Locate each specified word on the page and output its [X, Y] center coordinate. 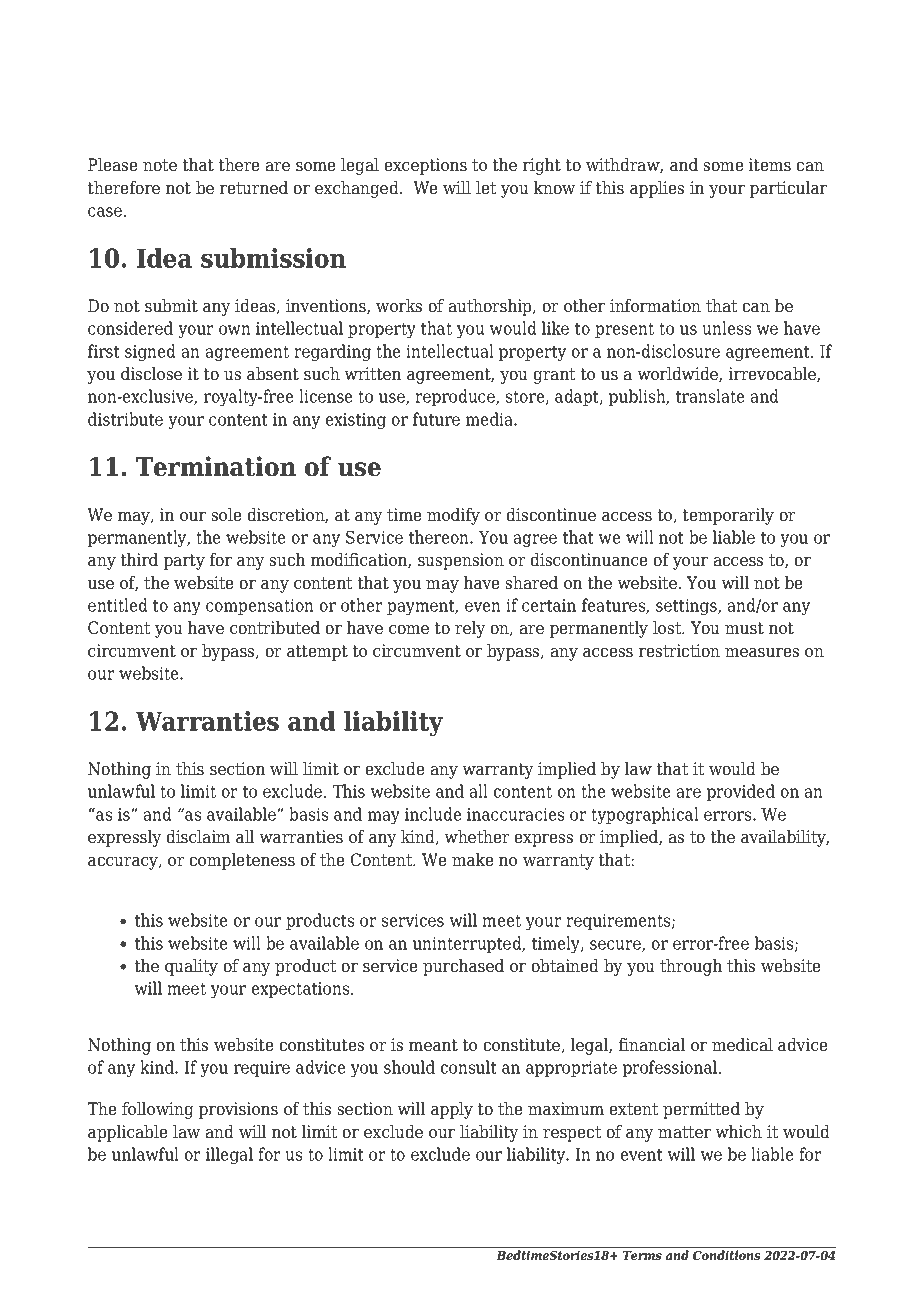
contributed [275, 628]
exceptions [425, 166]
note [160, 165]
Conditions [726, 1255]
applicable [128, 1133]
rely [470, 629]
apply [452, 1110]
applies [657, 189]
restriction [679, 651]
